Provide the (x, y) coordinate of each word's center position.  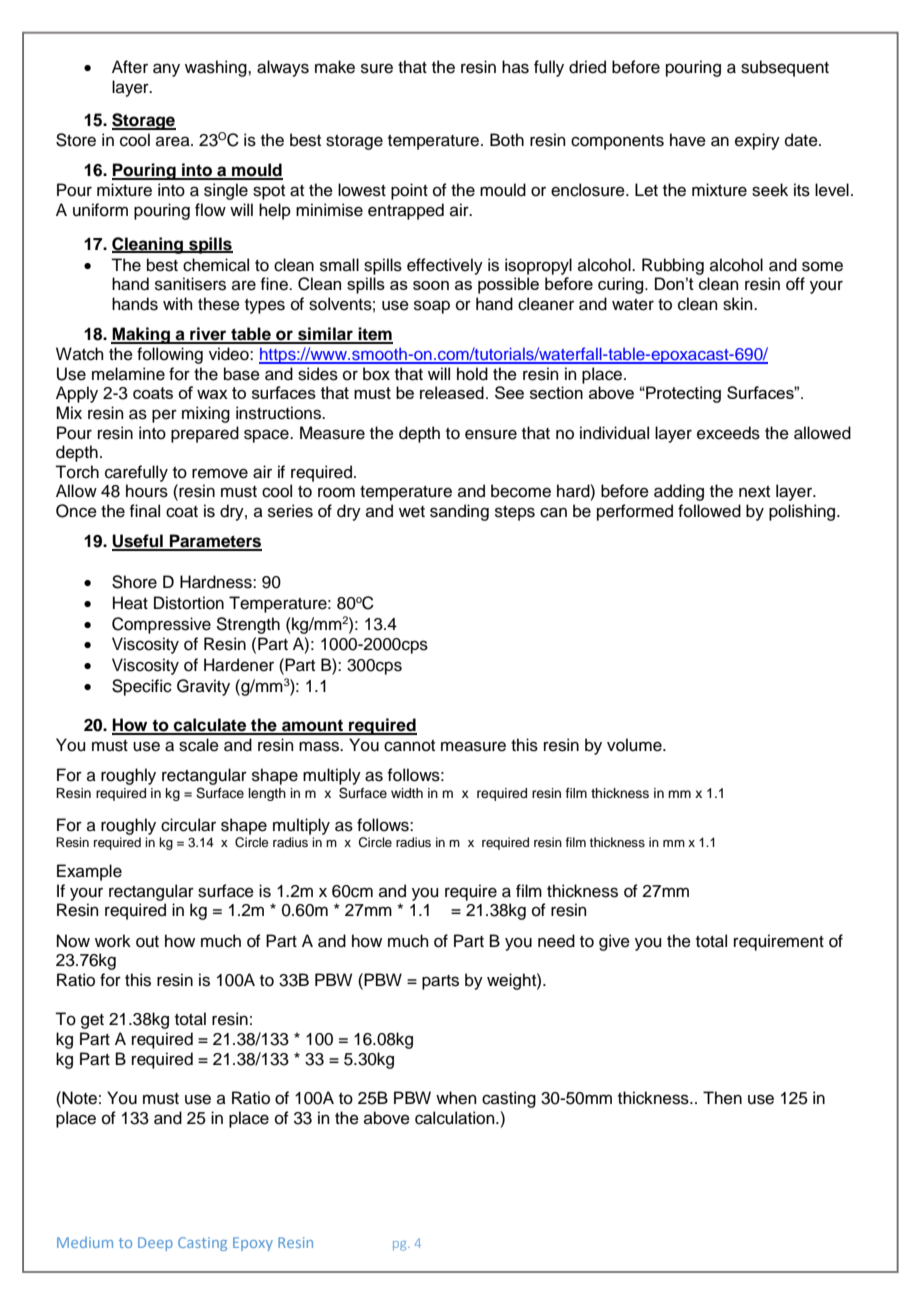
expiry (757, 141)
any (166, 70)
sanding (459, 512)
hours (147, 491)
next (754, 492)
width (407, 793)
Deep (155, 1244)
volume (635, 745)
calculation (456, 1118)
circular (188, 825)
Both (507, 140)
